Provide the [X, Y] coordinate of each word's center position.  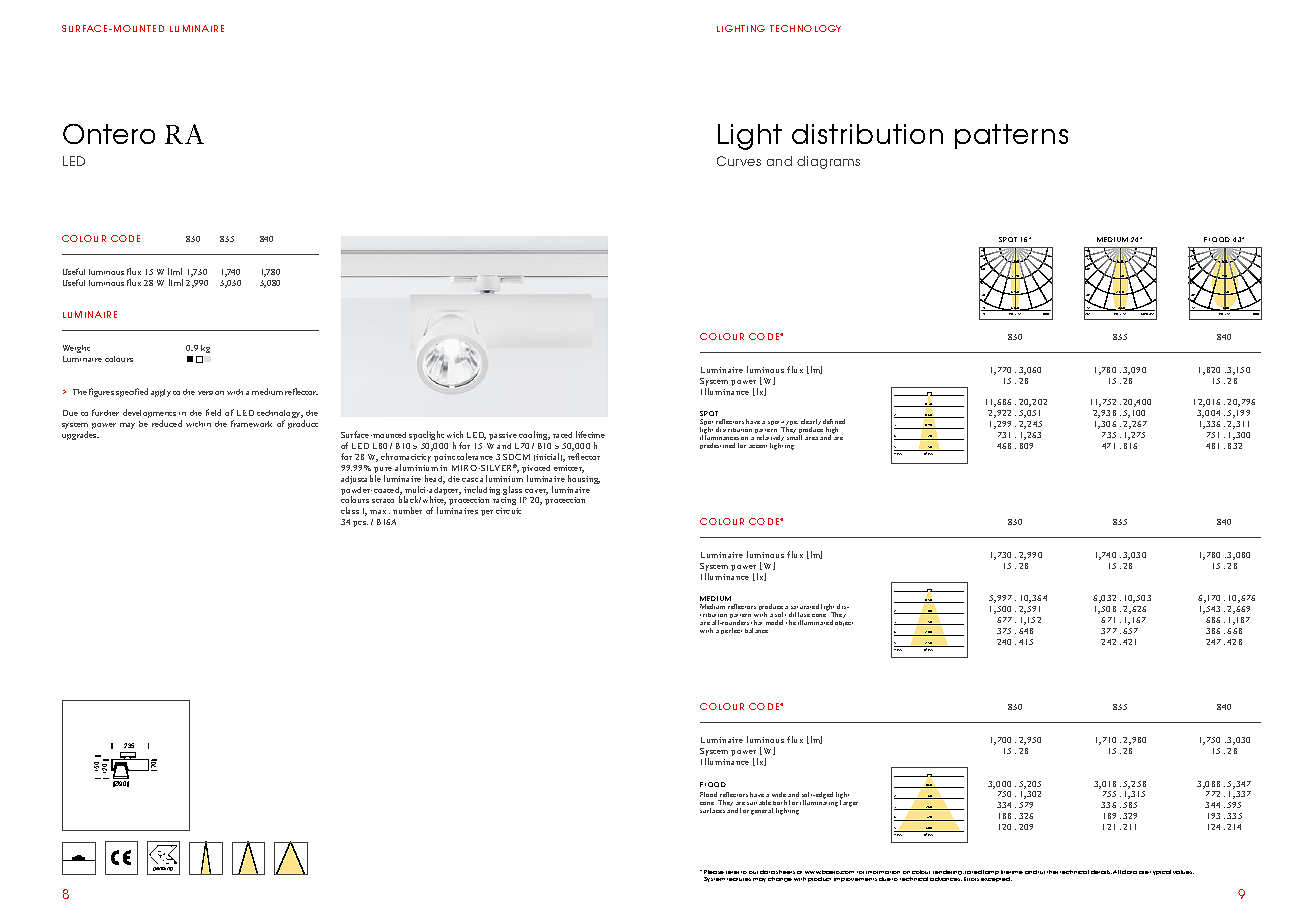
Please [714, 872]
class [350, 510]
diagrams [828, 162]
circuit [508, 511]
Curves [739, 161]
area [811, 438]
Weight [76, 349]
